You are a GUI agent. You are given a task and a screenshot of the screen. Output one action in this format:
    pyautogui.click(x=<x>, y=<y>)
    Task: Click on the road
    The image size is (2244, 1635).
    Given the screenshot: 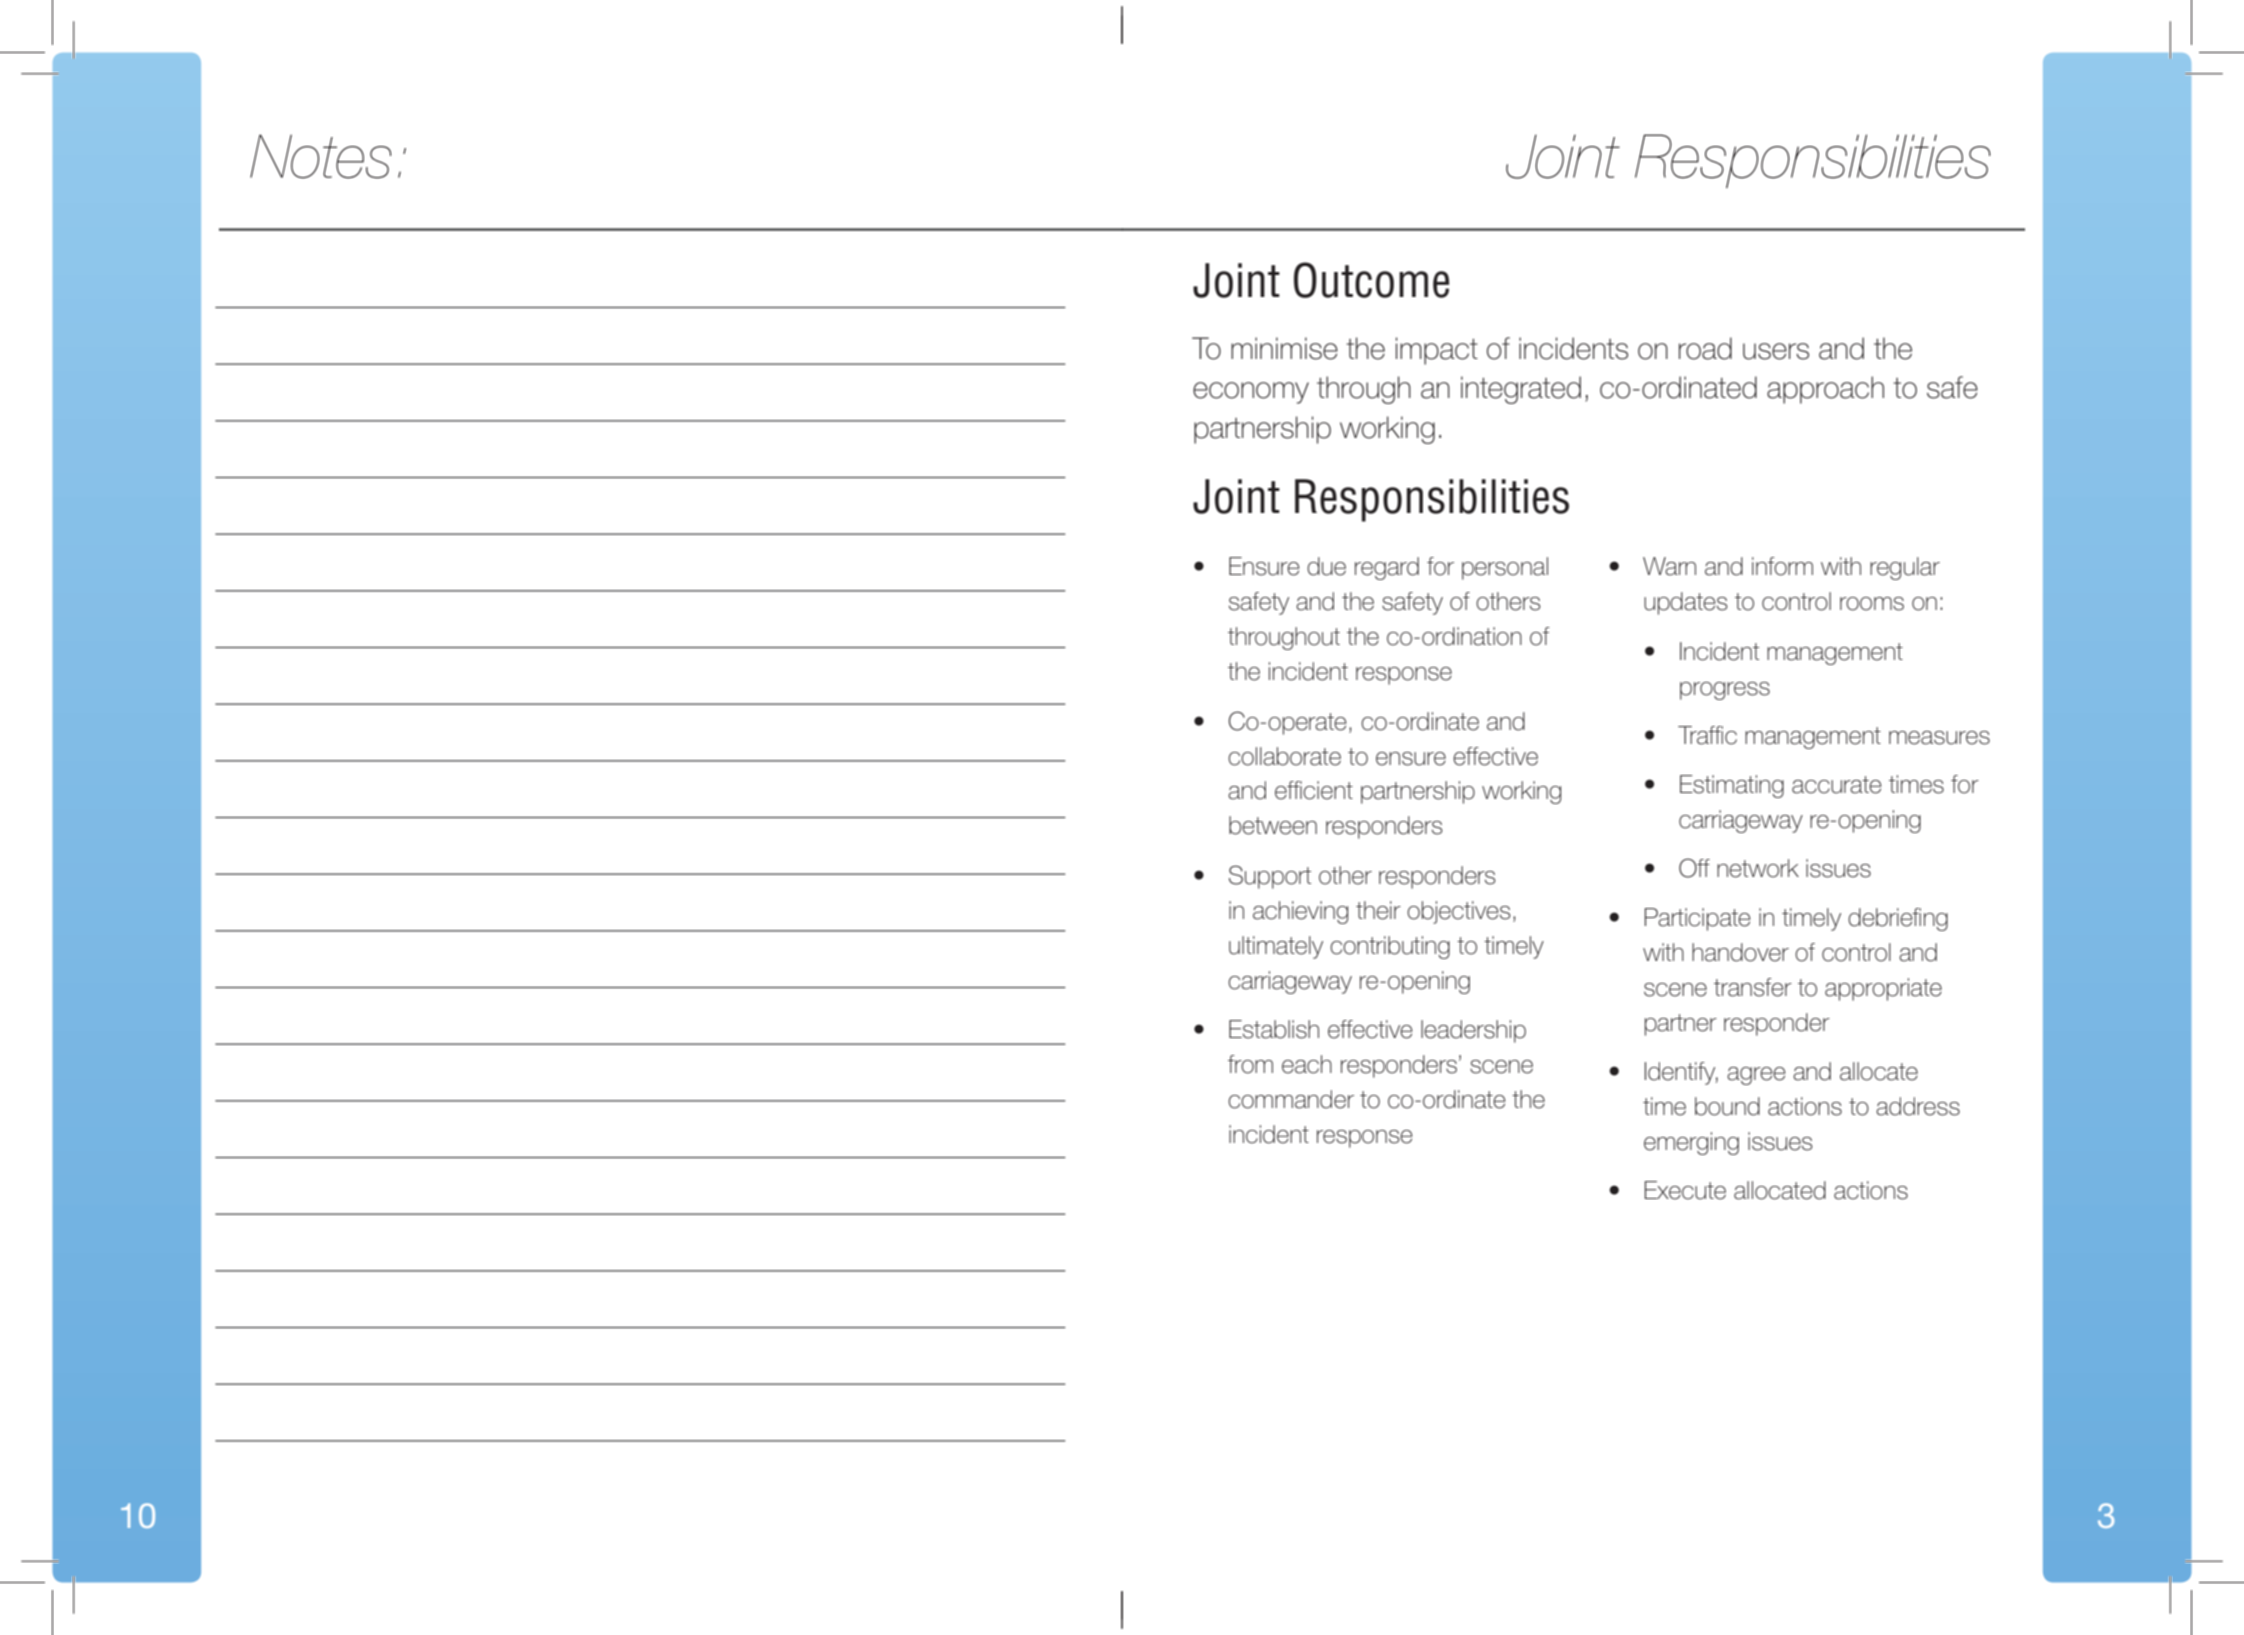 What is the action you would take?
    pyautogui.click(x=1705, y=348)
